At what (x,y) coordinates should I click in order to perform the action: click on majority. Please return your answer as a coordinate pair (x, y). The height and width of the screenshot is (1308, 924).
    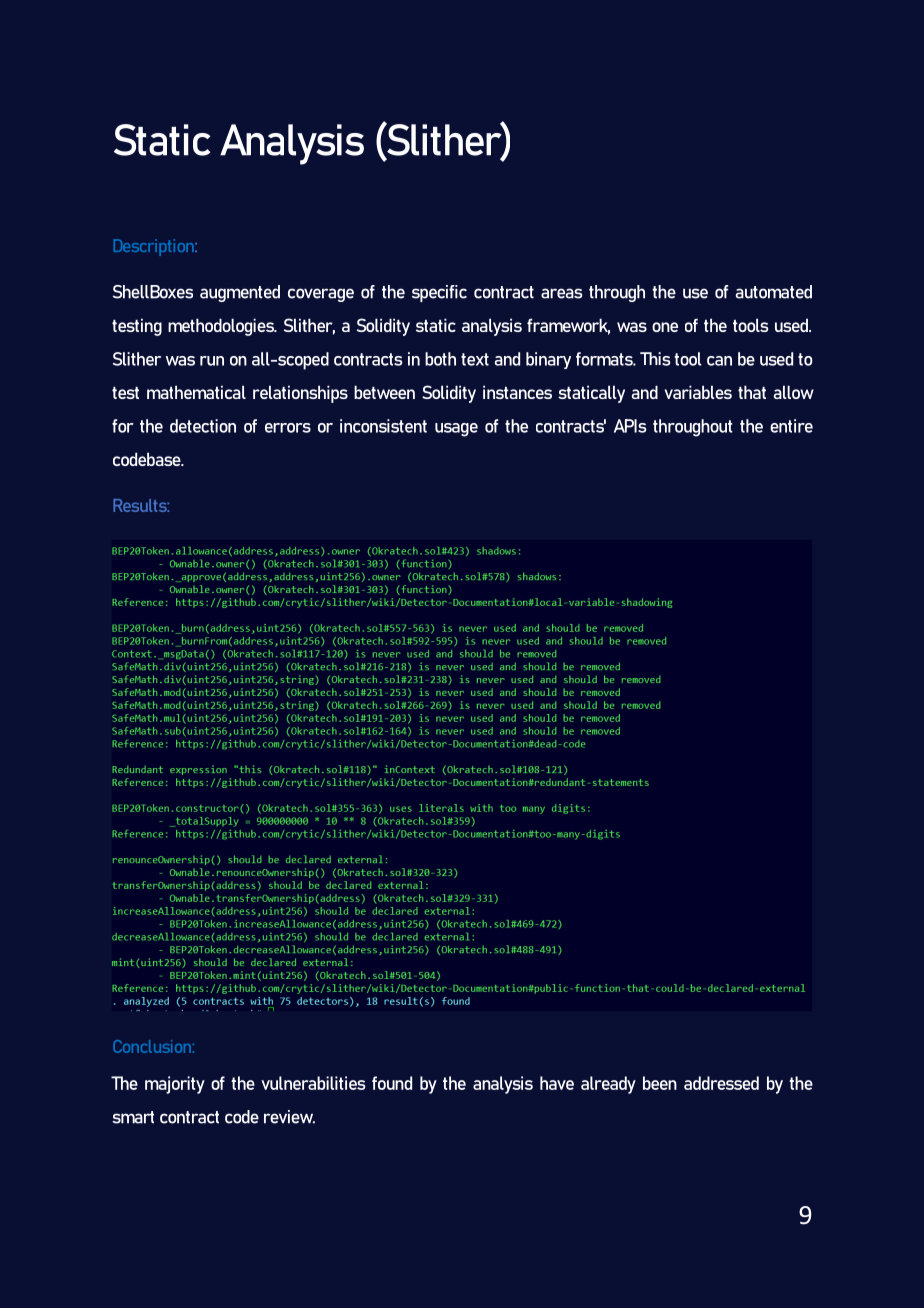
    Looking at the image, I should click on (175, 1085).
